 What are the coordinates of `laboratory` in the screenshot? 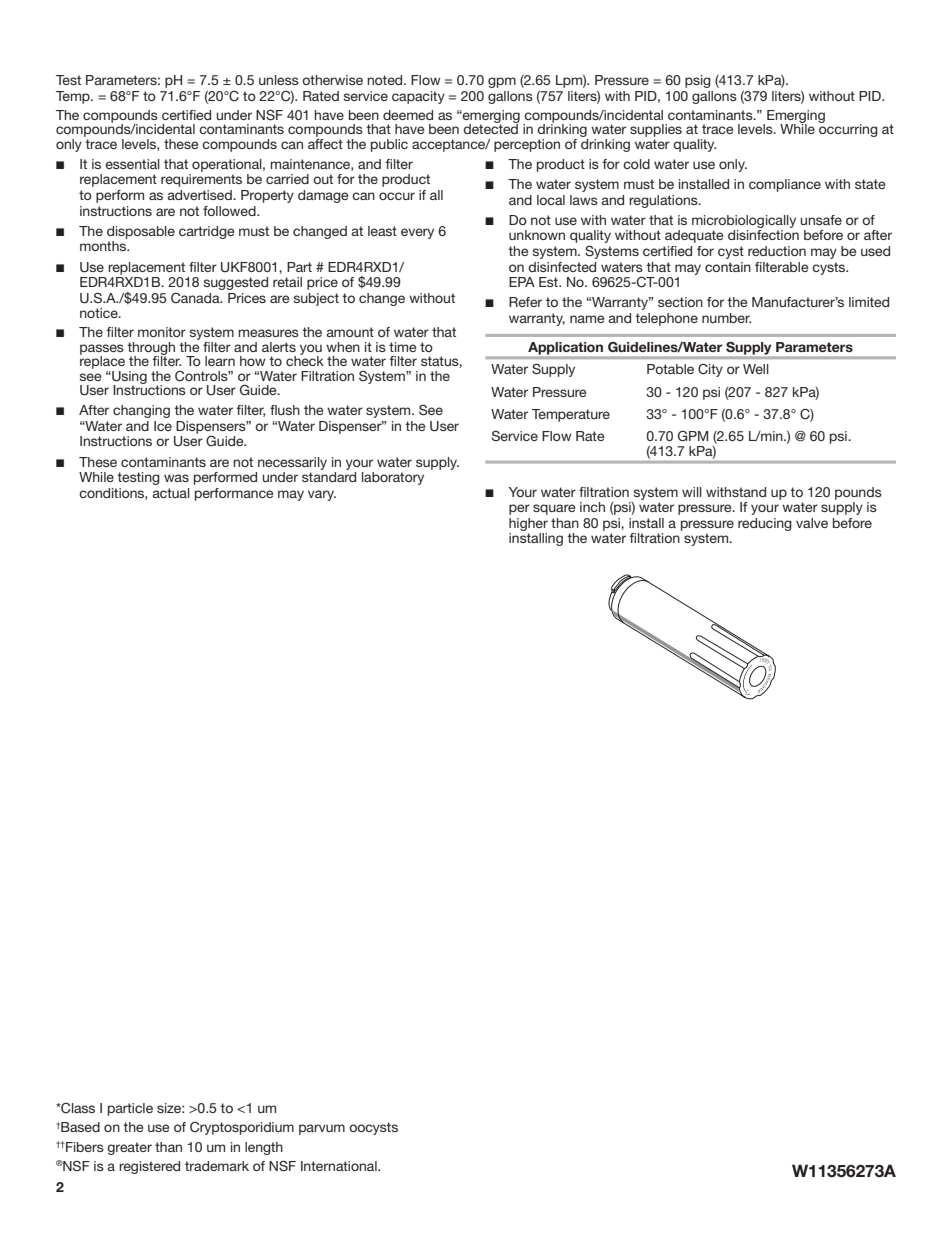 It's located at (393, 478).
